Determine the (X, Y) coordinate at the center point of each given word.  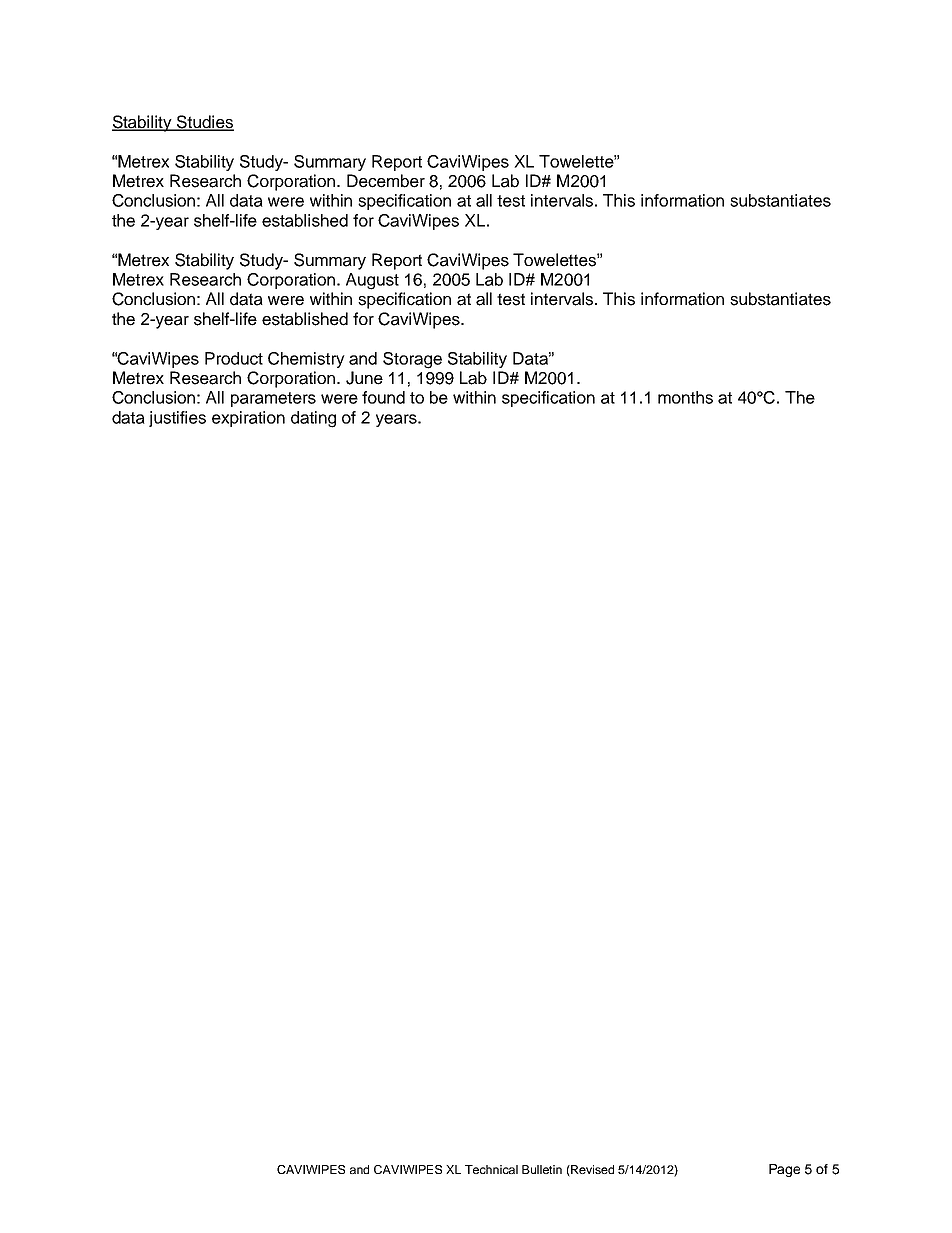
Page (784, 1170)
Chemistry (306, 360)
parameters (273, 399)
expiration (248, 419)
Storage (412, 360)
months (685, 397)
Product (234, 358)
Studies (204, 123)
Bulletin (542, 1169)
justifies (177, 419)
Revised (591, 1171)
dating (313, 419)
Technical (491, 1169)
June (364, 378)
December (386, 181)
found (383, 397)
